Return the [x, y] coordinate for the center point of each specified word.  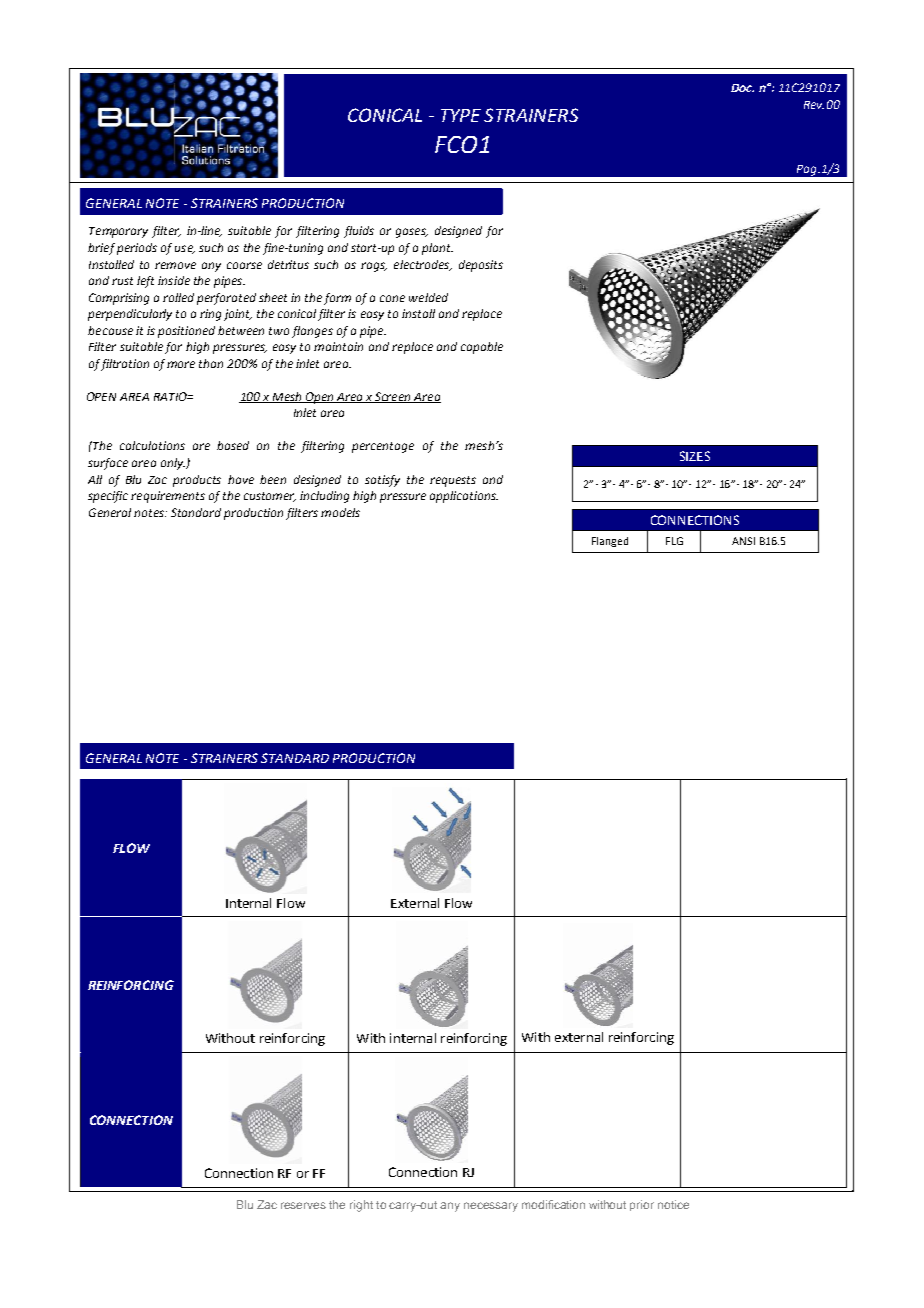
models [340, 512]
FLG [674, 541]
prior [642, 1205]
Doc [742, 88]
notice [673, 1204]
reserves [303, 1205]
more [181, 364]
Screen [393, 397]
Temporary [118, 232]
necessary [491, 1207]
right [361, 1206]
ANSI [743, 541]
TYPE [461, 115]
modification [553, 1204]
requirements [168, 497]
